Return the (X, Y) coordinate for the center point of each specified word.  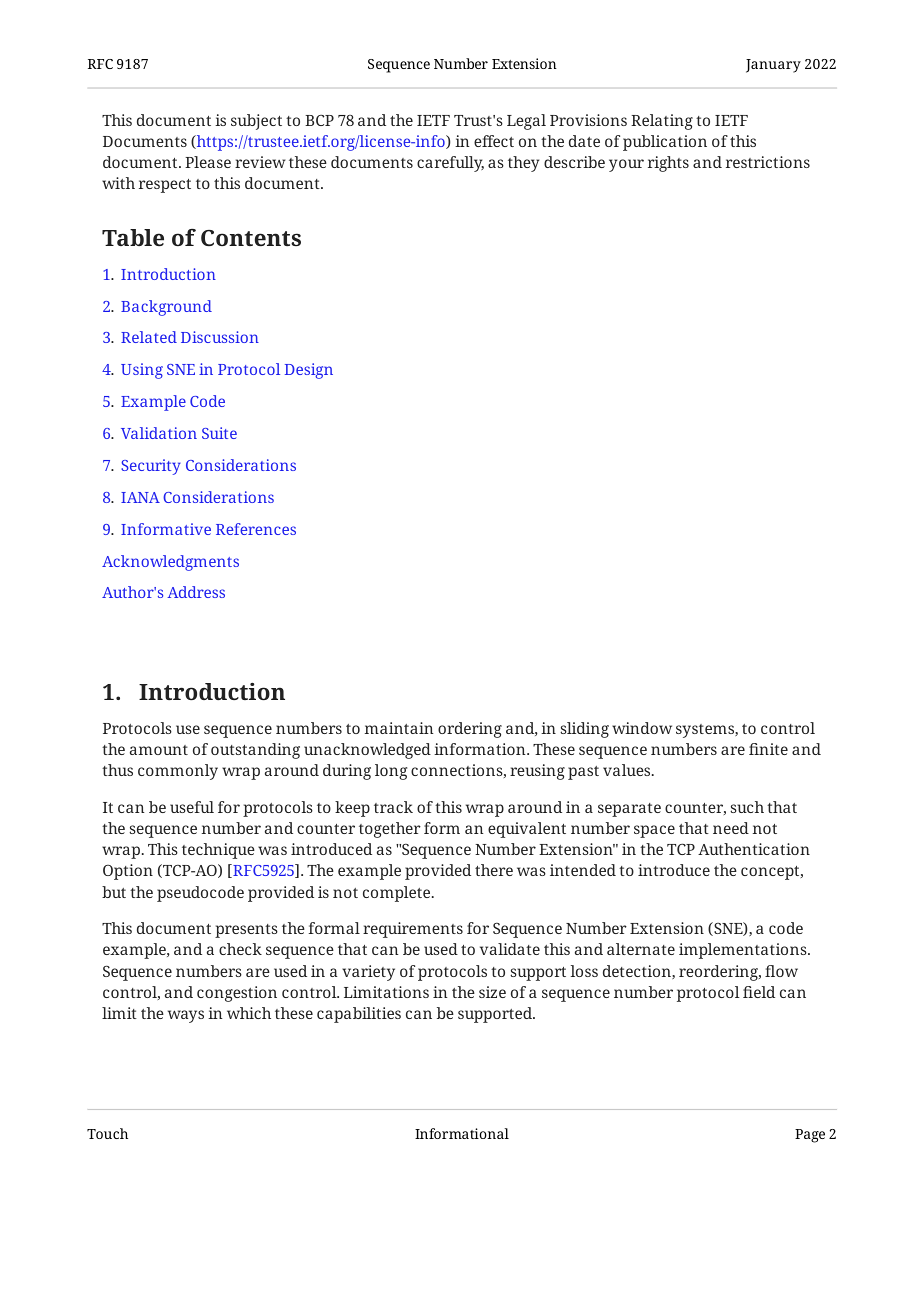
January (773, 66)
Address (196, 592)
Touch (107, 1133)
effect (494, 141)
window (642, 728)
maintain (399, 728)
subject (256, 122)
